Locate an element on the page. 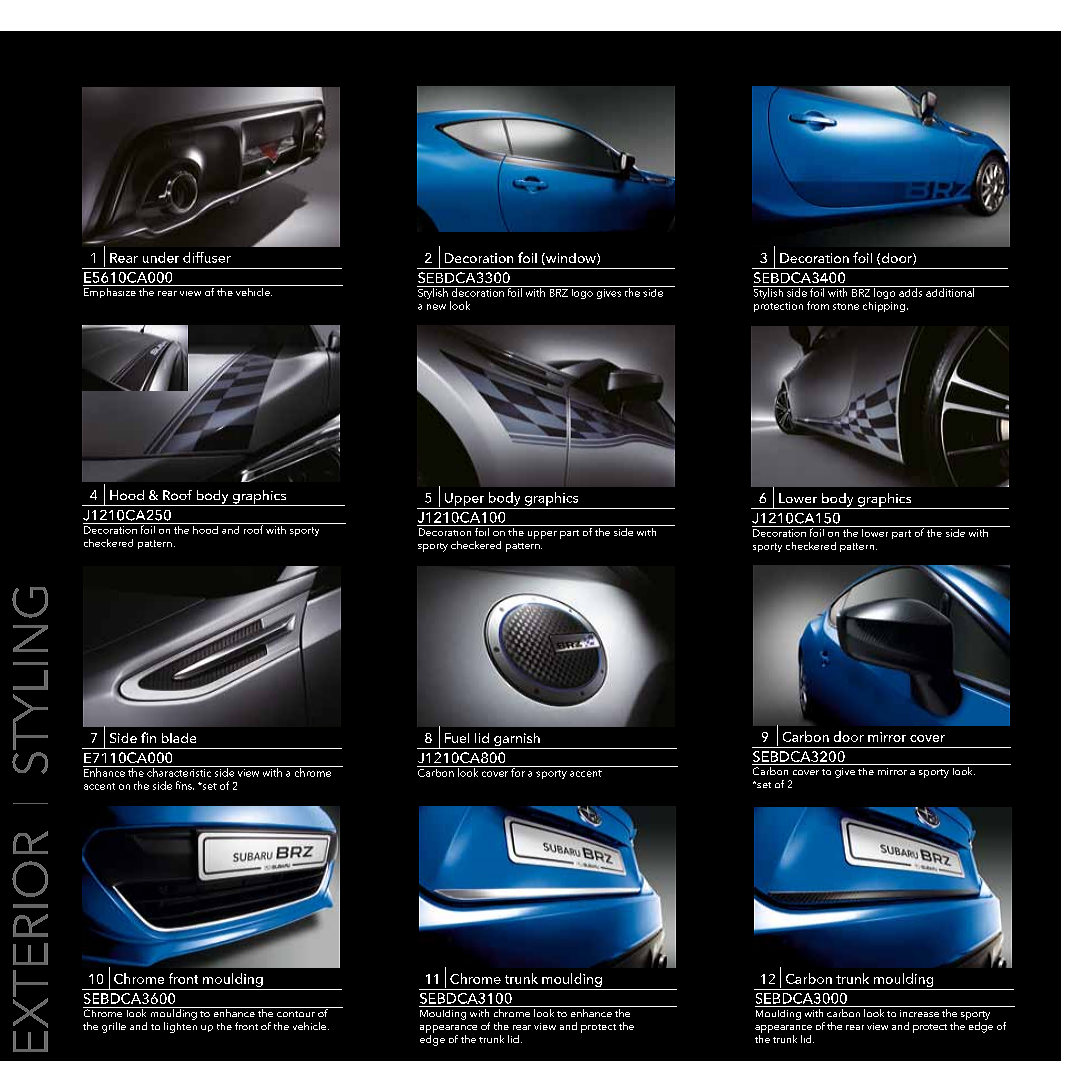 This page has width=1092, height=1092. for is located at coordinates (518, 771).
